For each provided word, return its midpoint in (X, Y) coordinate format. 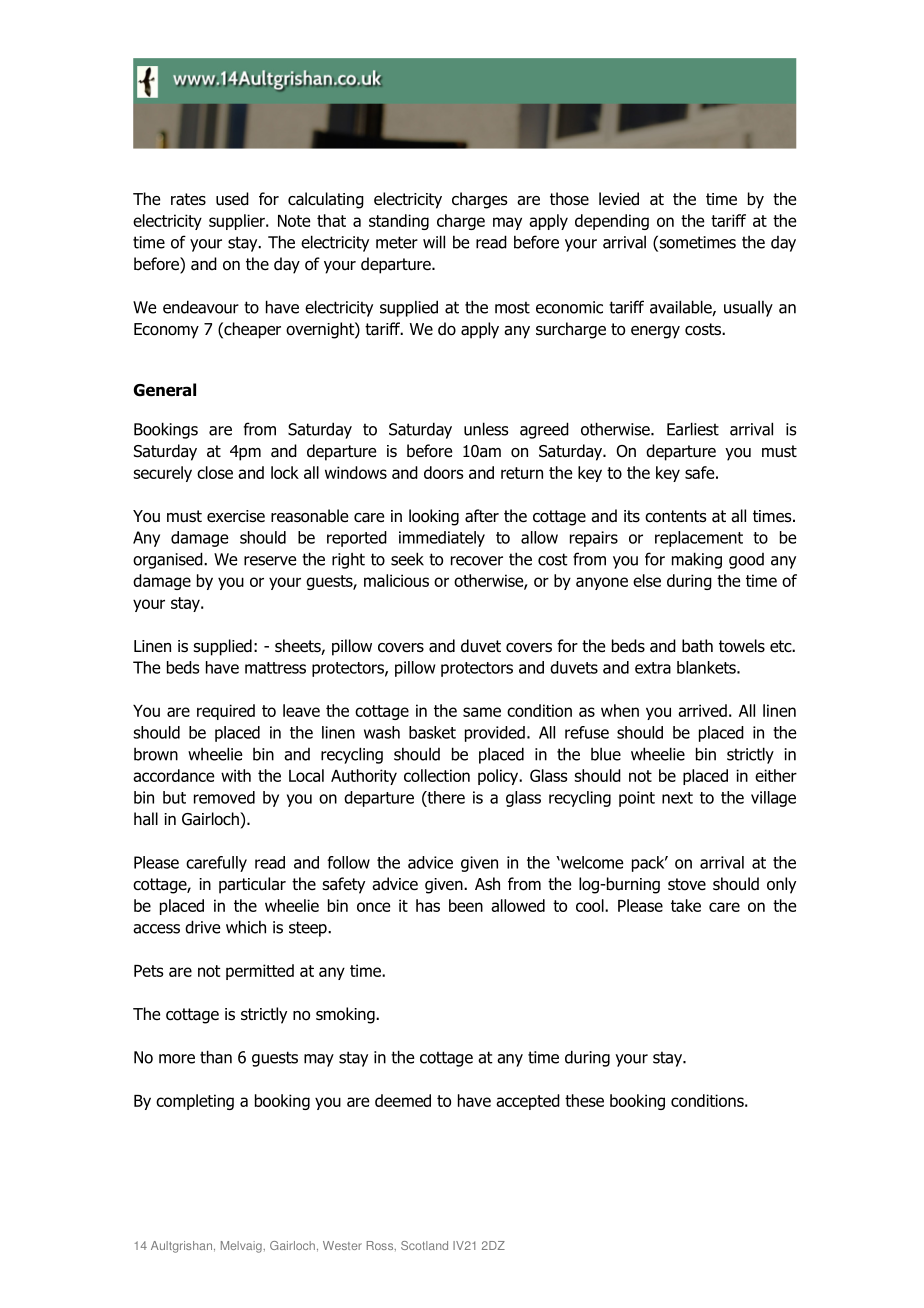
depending (612, 222)
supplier (238, 222)
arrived (702, 710)
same (482, 712)
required (226, 712)
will (434, 242)
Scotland (424, 1245)
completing (195, 1102)
